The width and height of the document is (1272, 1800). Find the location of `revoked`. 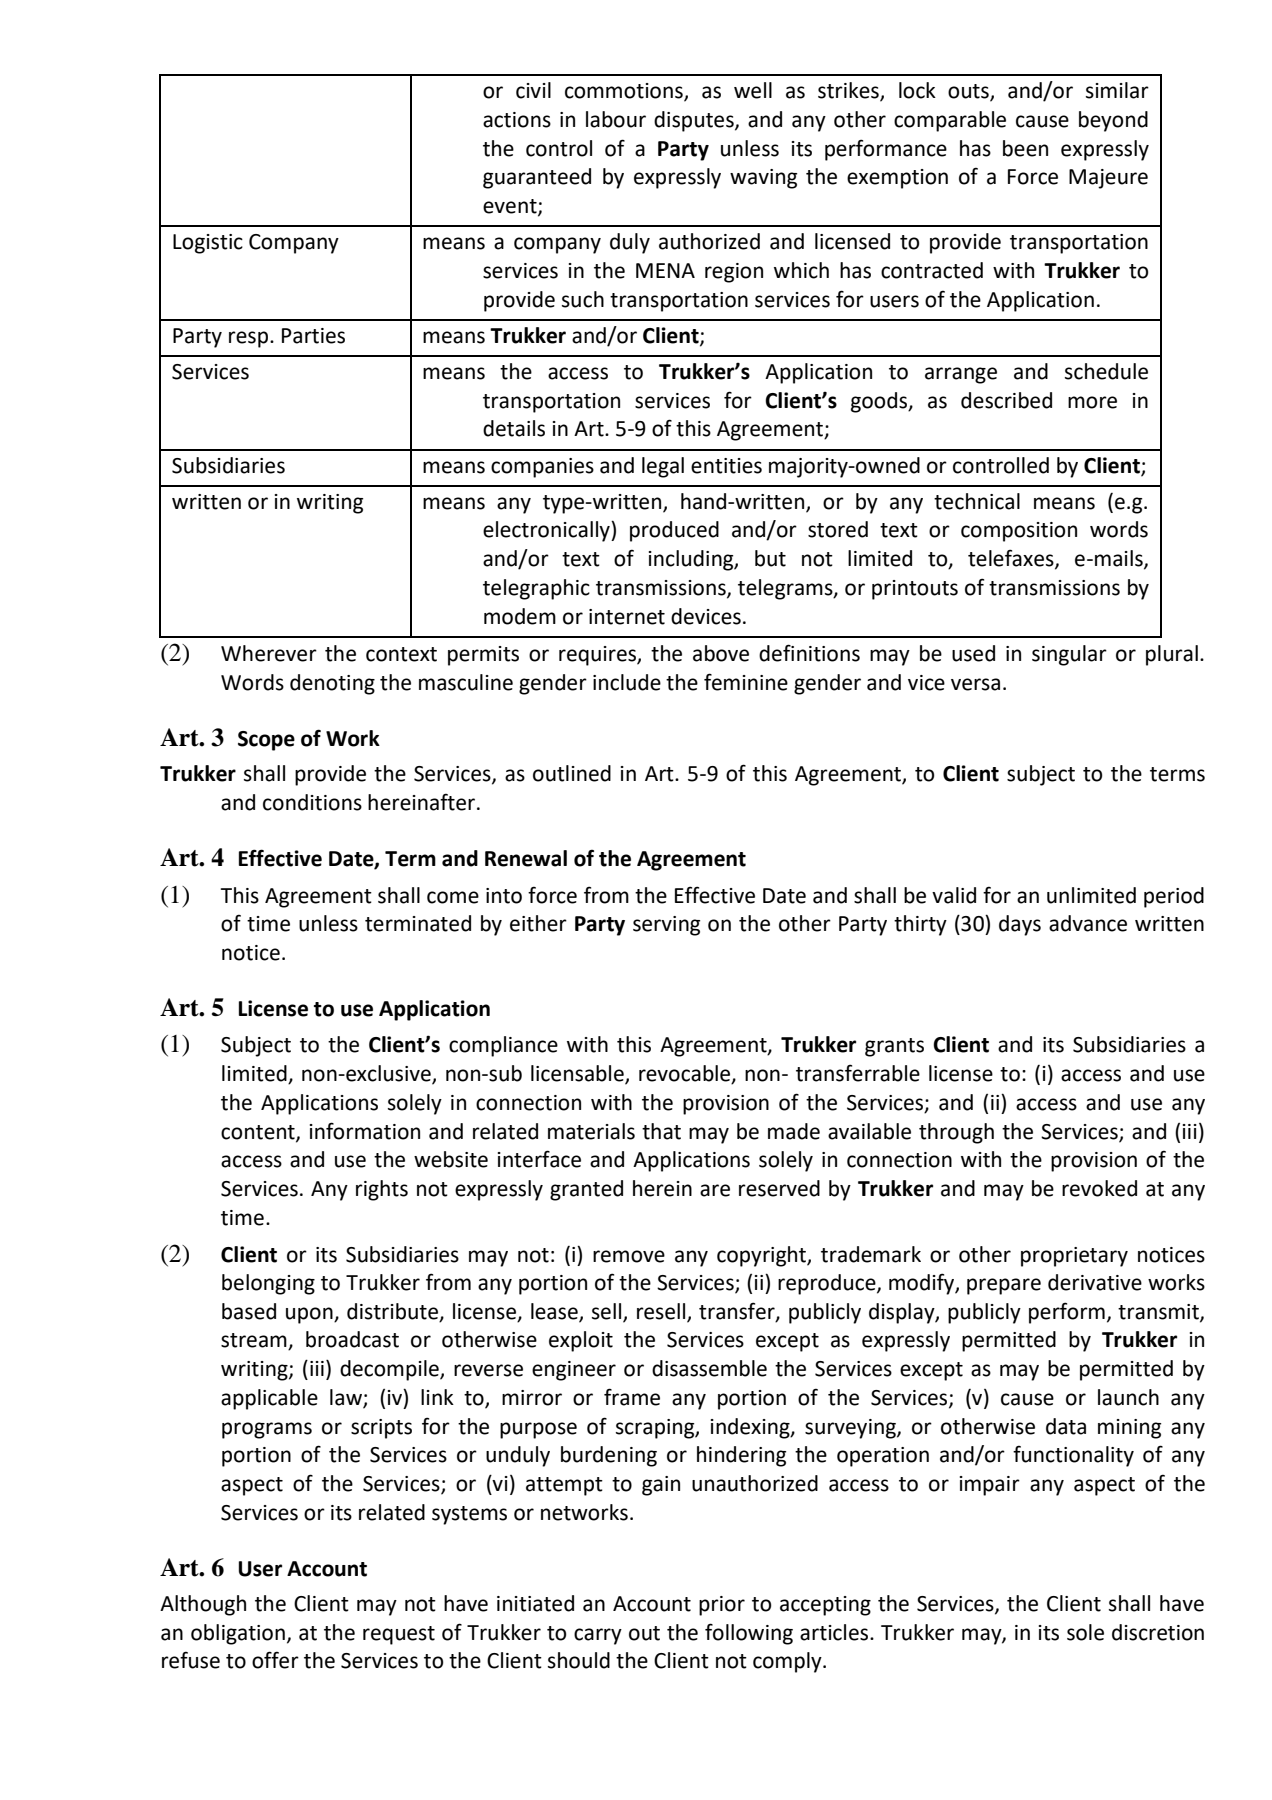

revoked is located at coordinates (1099, 1188).
